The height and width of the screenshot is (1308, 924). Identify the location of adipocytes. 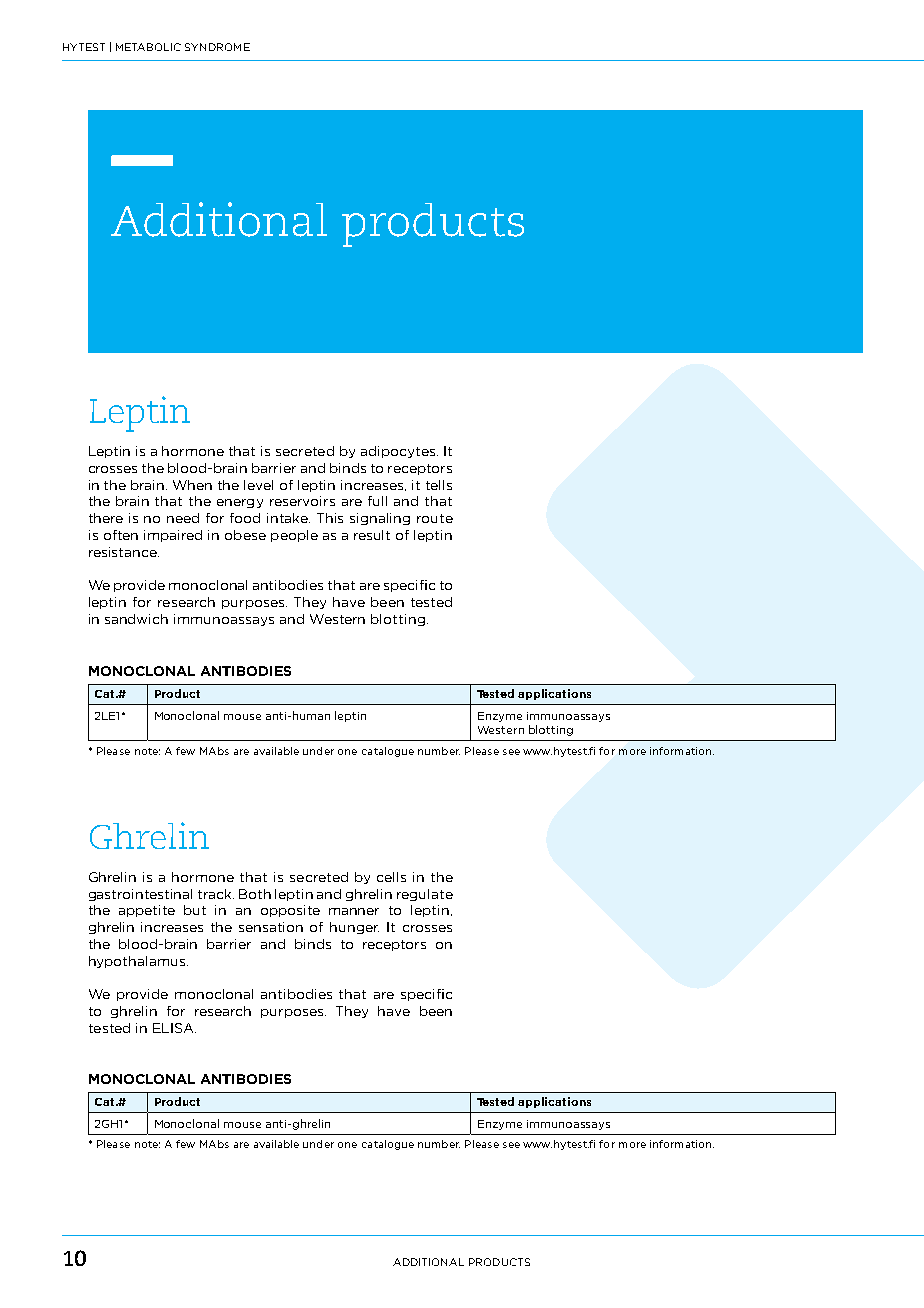
(399, 452).
